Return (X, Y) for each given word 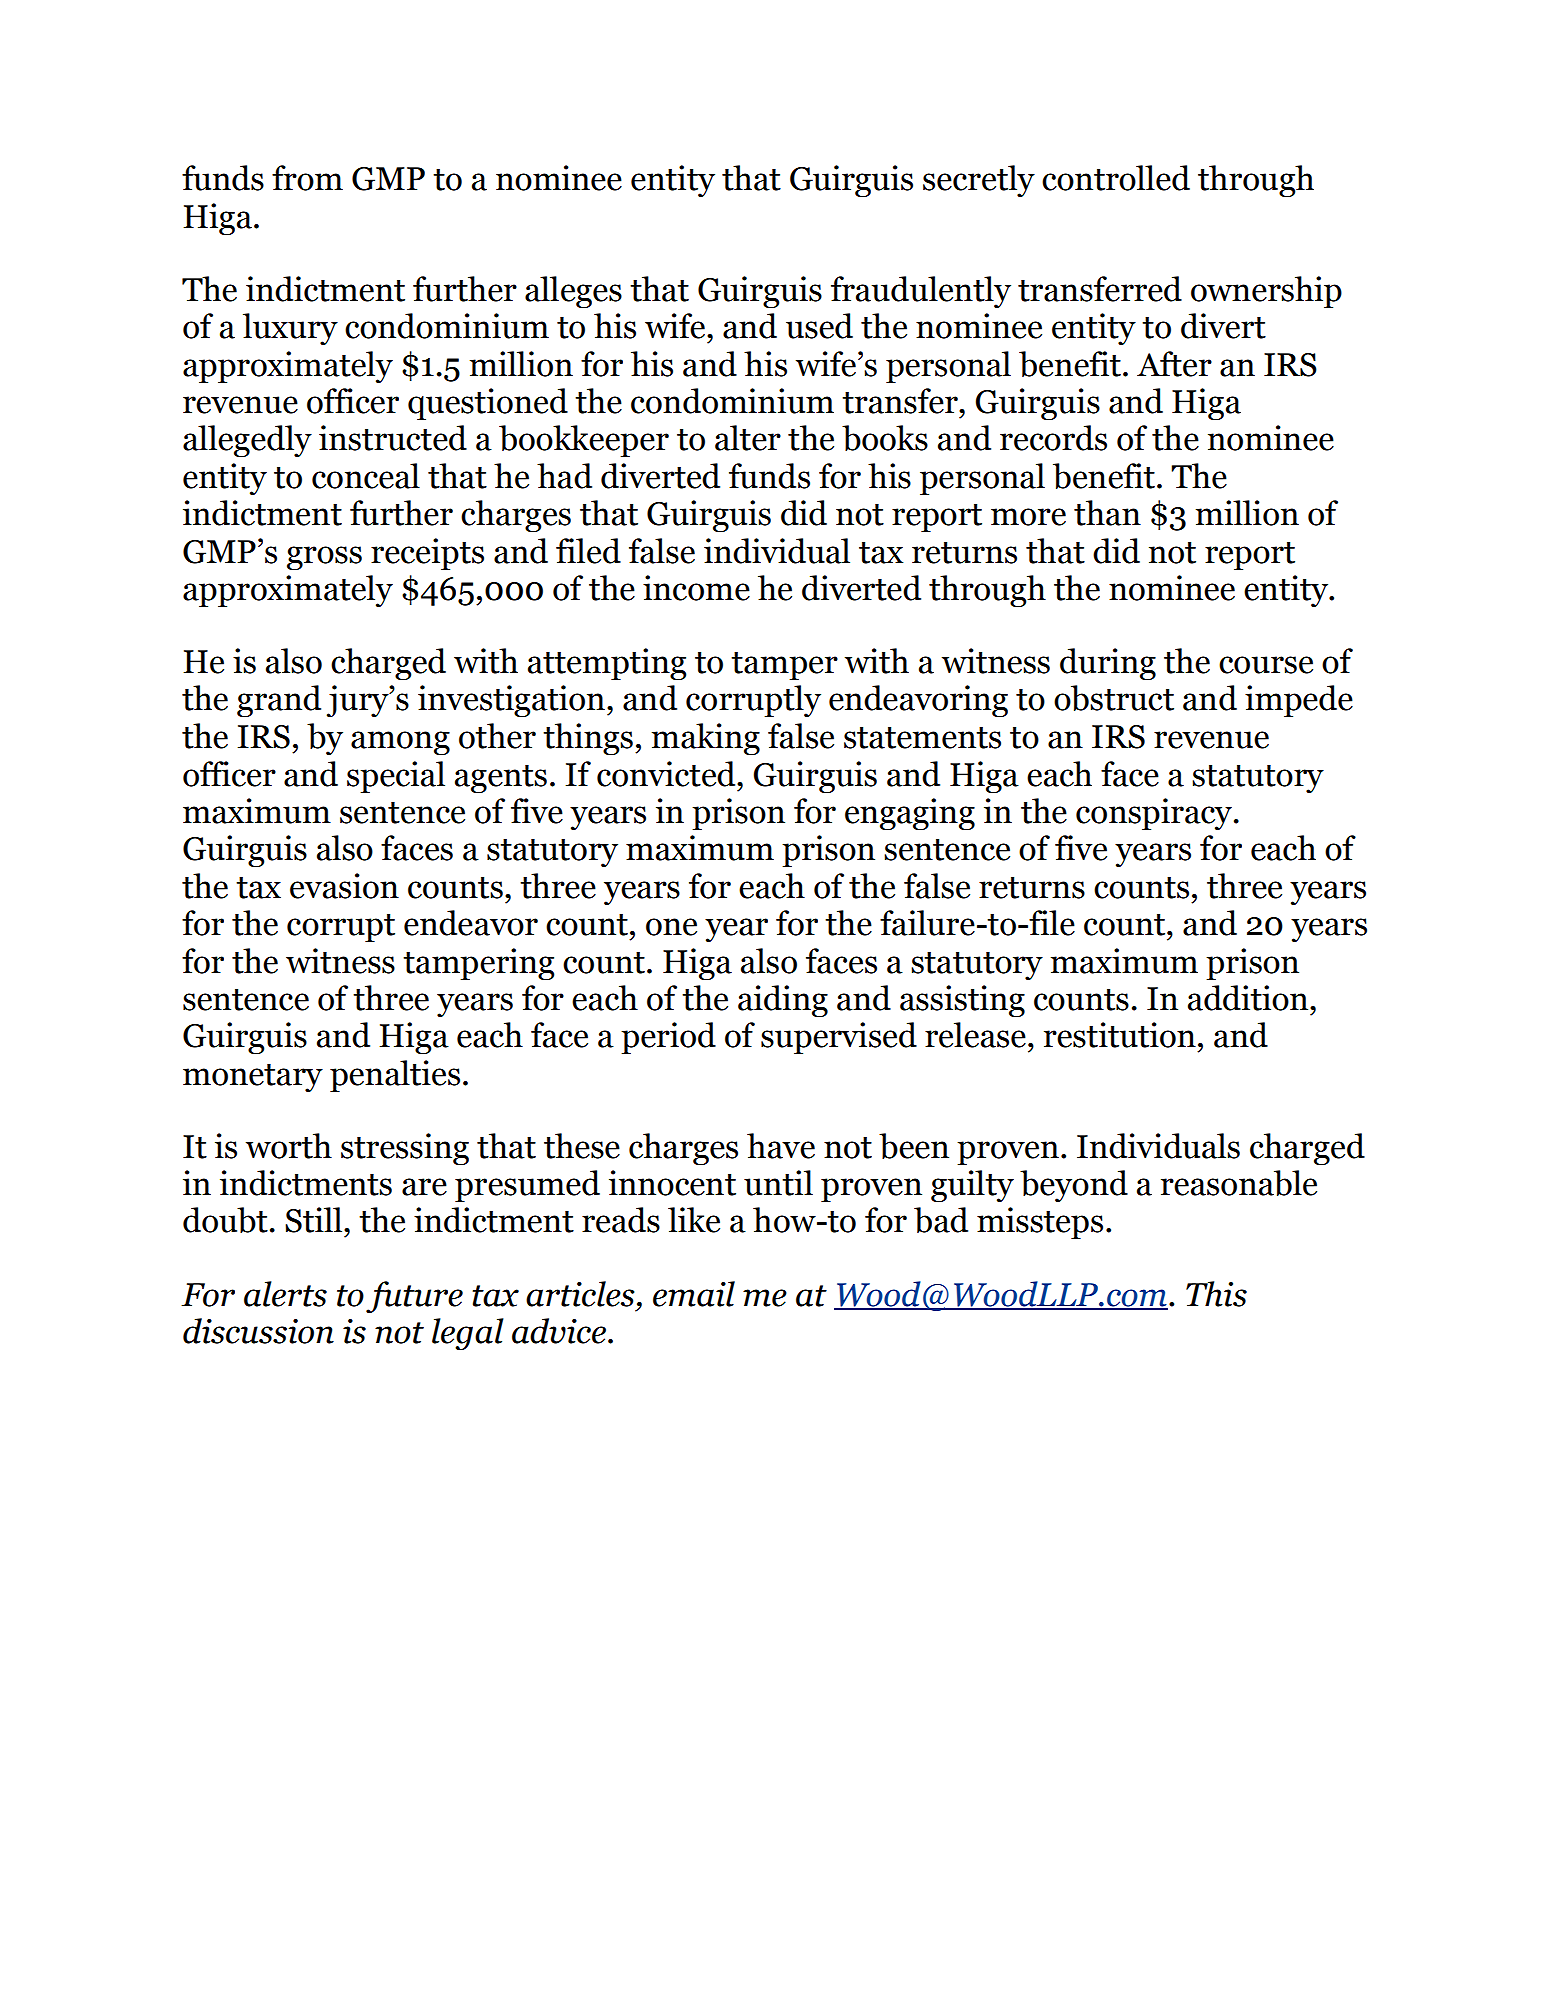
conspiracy (1154, 814)
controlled (1116, 178)
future (414, 1297)
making (706, 739)
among (400, 743)
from (307, 178)
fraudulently (921, 292)
